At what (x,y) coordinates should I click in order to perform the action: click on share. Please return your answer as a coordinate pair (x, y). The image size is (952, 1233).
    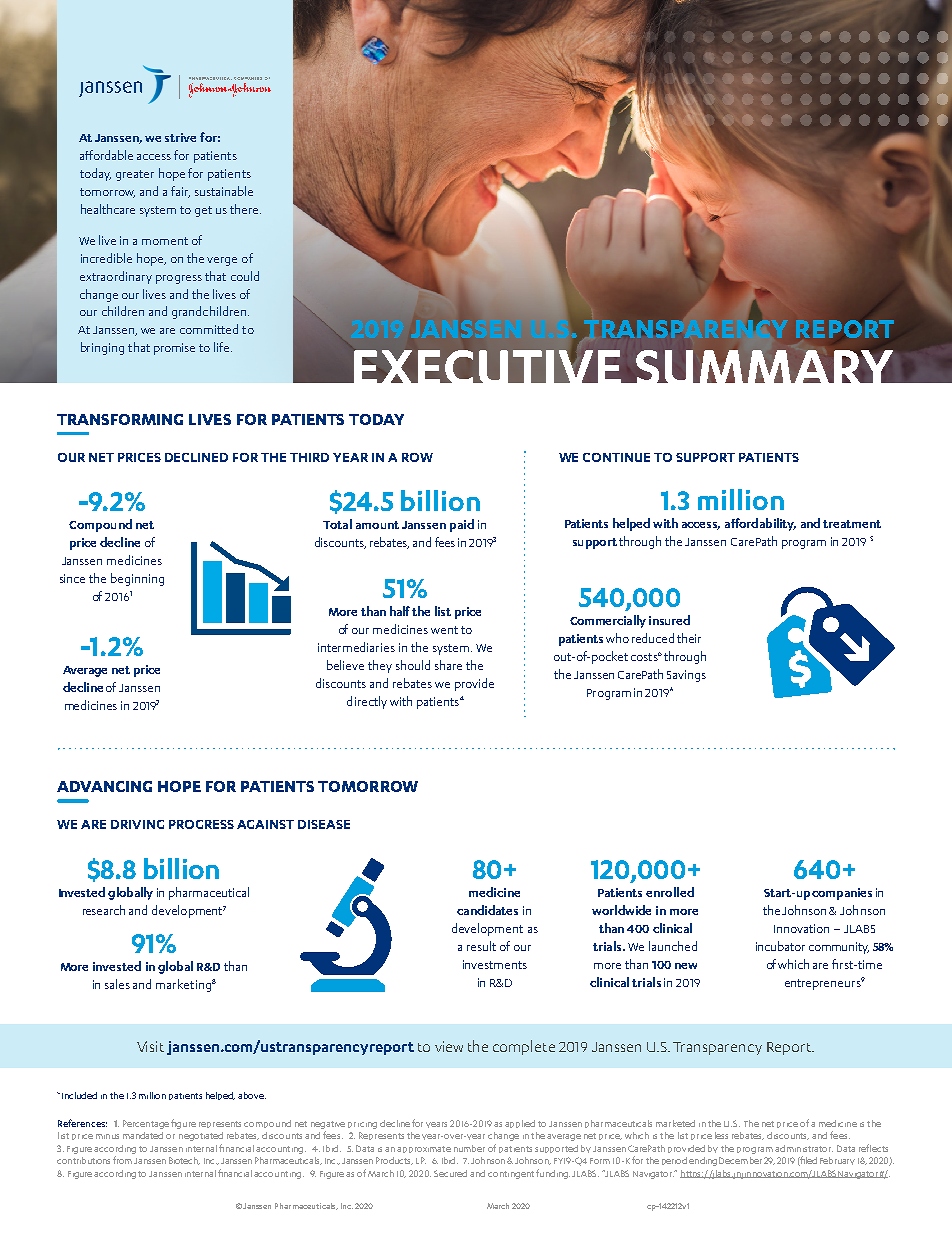
    Looking at the image, I should click on (448, 665).
